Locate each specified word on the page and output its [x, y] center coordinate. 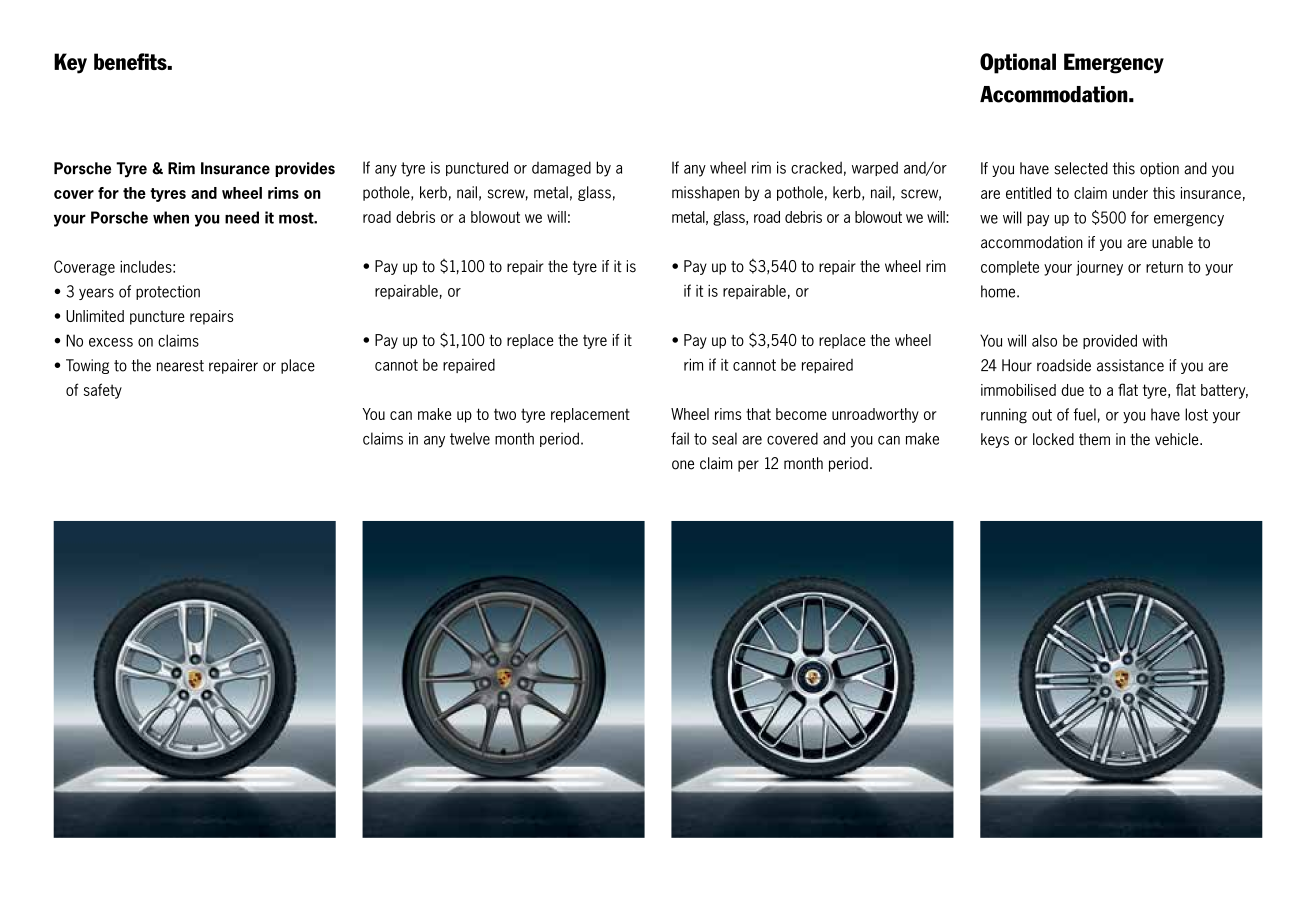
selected [1081, 168]
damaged [561, 169]
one [683, 465]
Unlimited [95, 316]
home [999, 291]
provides [305, 169]
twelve [470, 438]
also [1044, 340]
